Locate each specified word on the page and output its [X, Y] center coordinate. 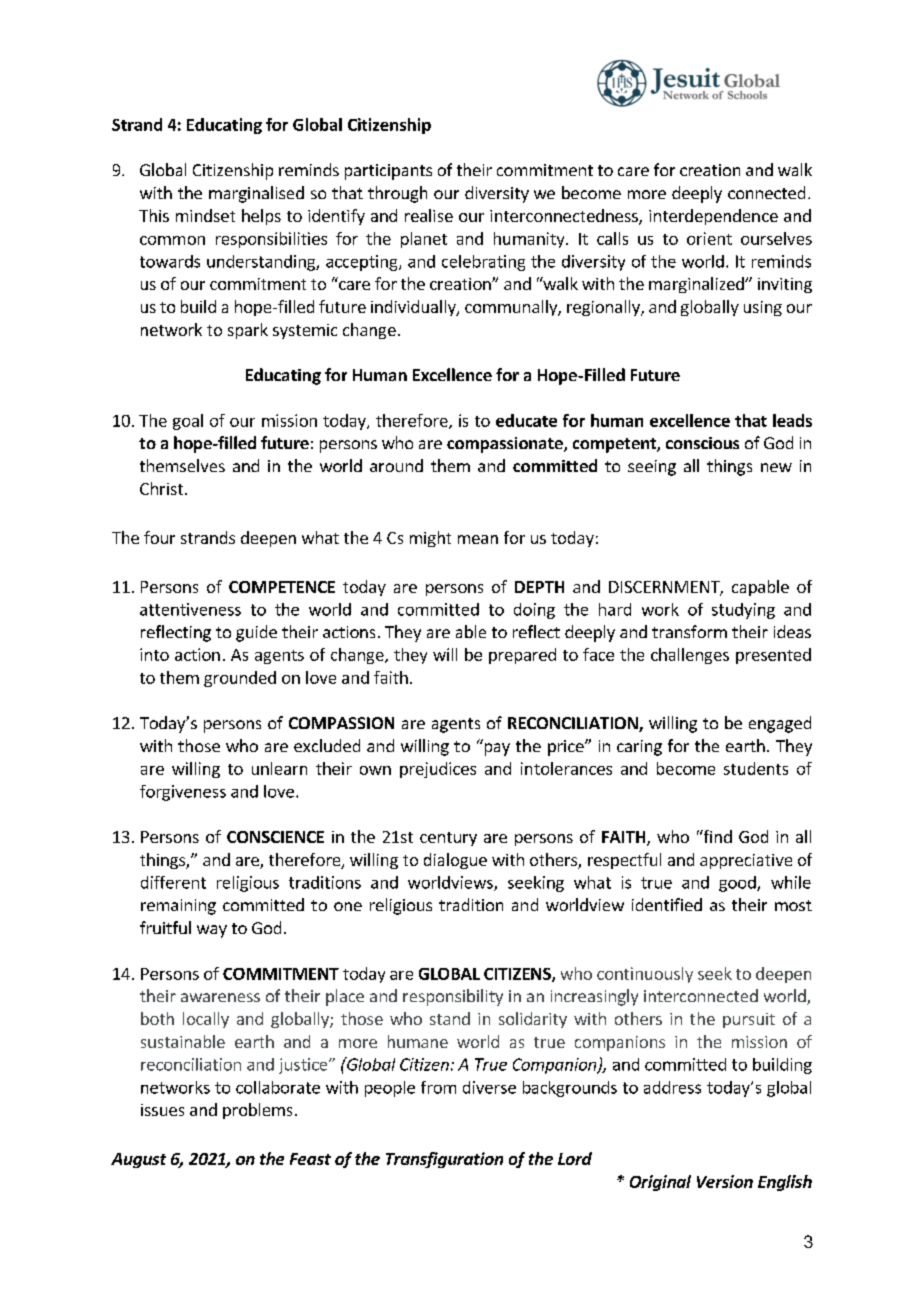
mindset [205, 215]
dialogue [455, 861]
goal [188, 422]
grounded [240, 679]
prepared [522, 656]
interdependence [713, 217]
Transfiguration [444, 1160]
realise [429, 215]
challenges [690, 656]
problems [257, 1111]
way [212, 931]
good [738, 884]
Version [725, 1181]
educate [526, 420]
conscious [702, 443]
